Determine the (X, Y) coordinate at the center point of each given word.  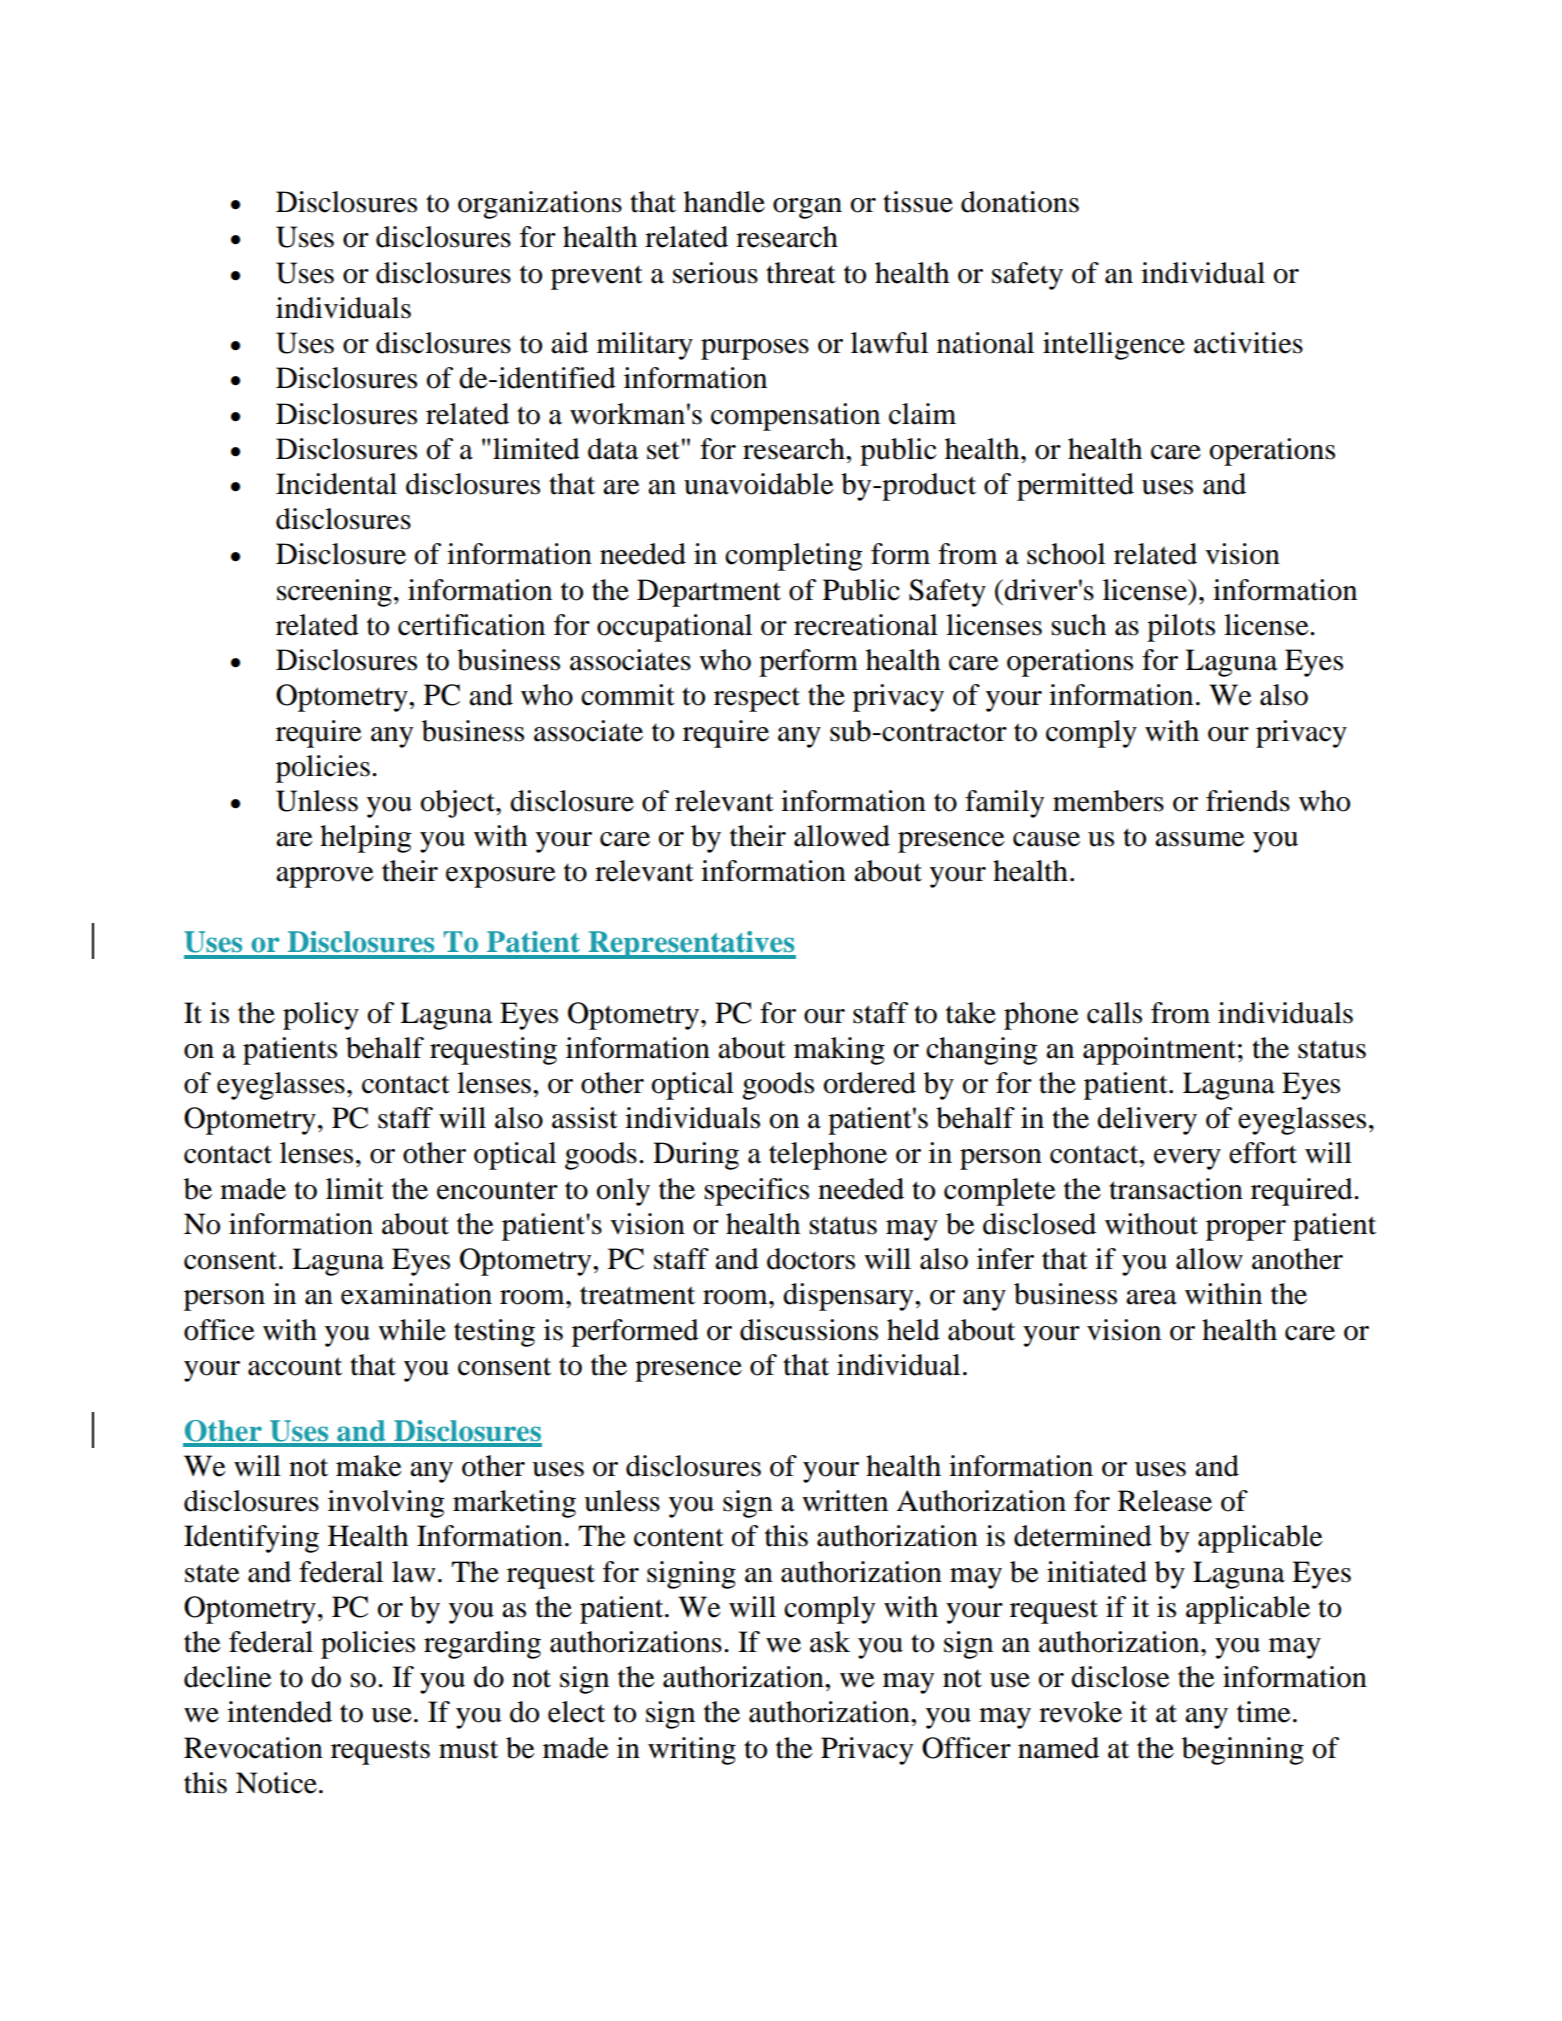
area (1151, 1297)
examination (416, 1294)
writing (692, 1751)
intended (279, 1712)
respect (757, 699)
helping (365, 839)
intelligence (1114, 346)
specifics (756, 1192)
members (1108, 801)
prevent (597, 277)
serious (715, 273)
